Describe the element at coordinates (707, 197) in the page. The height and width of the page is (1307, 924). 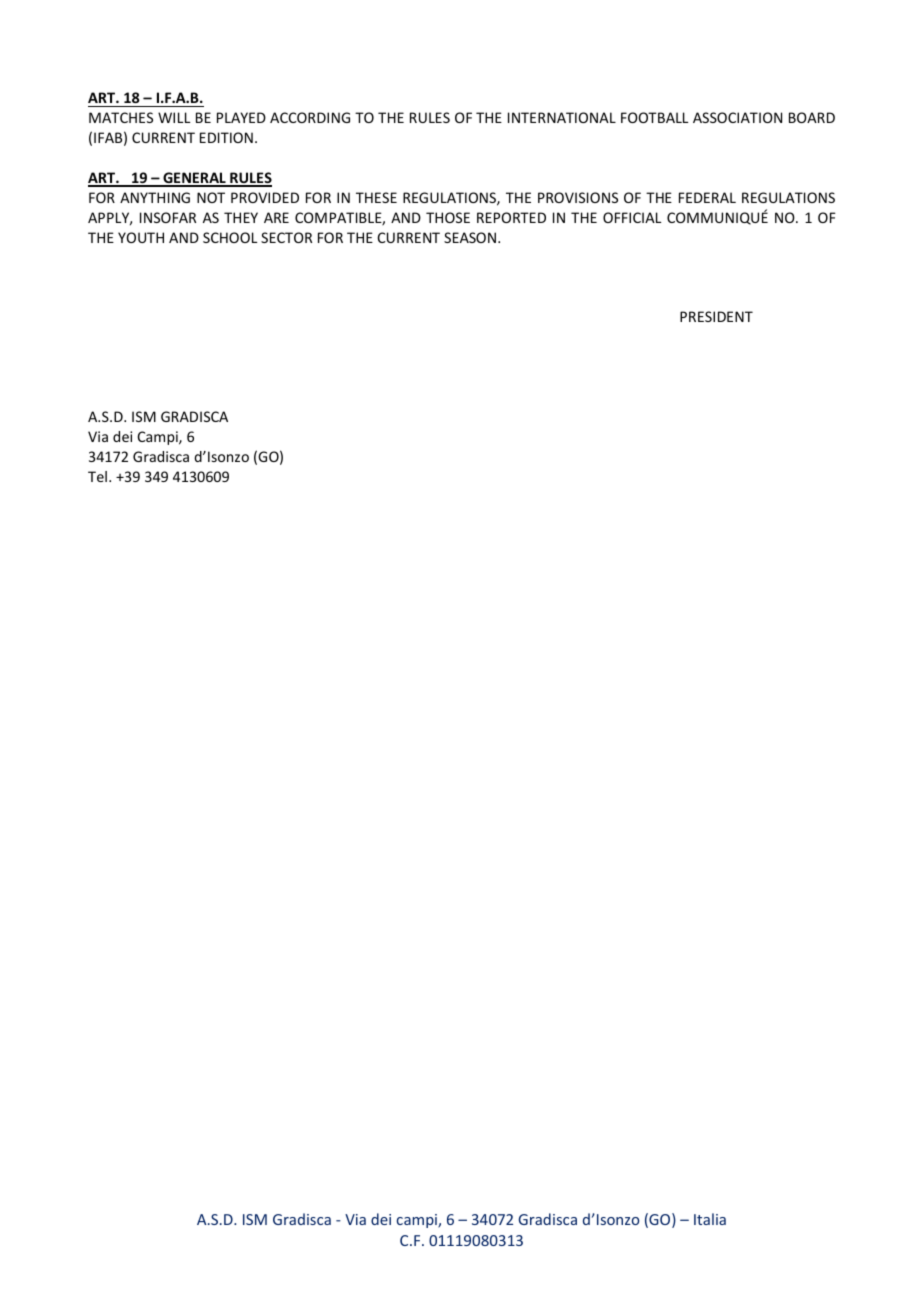
I see `FEDERAL` at that location.
